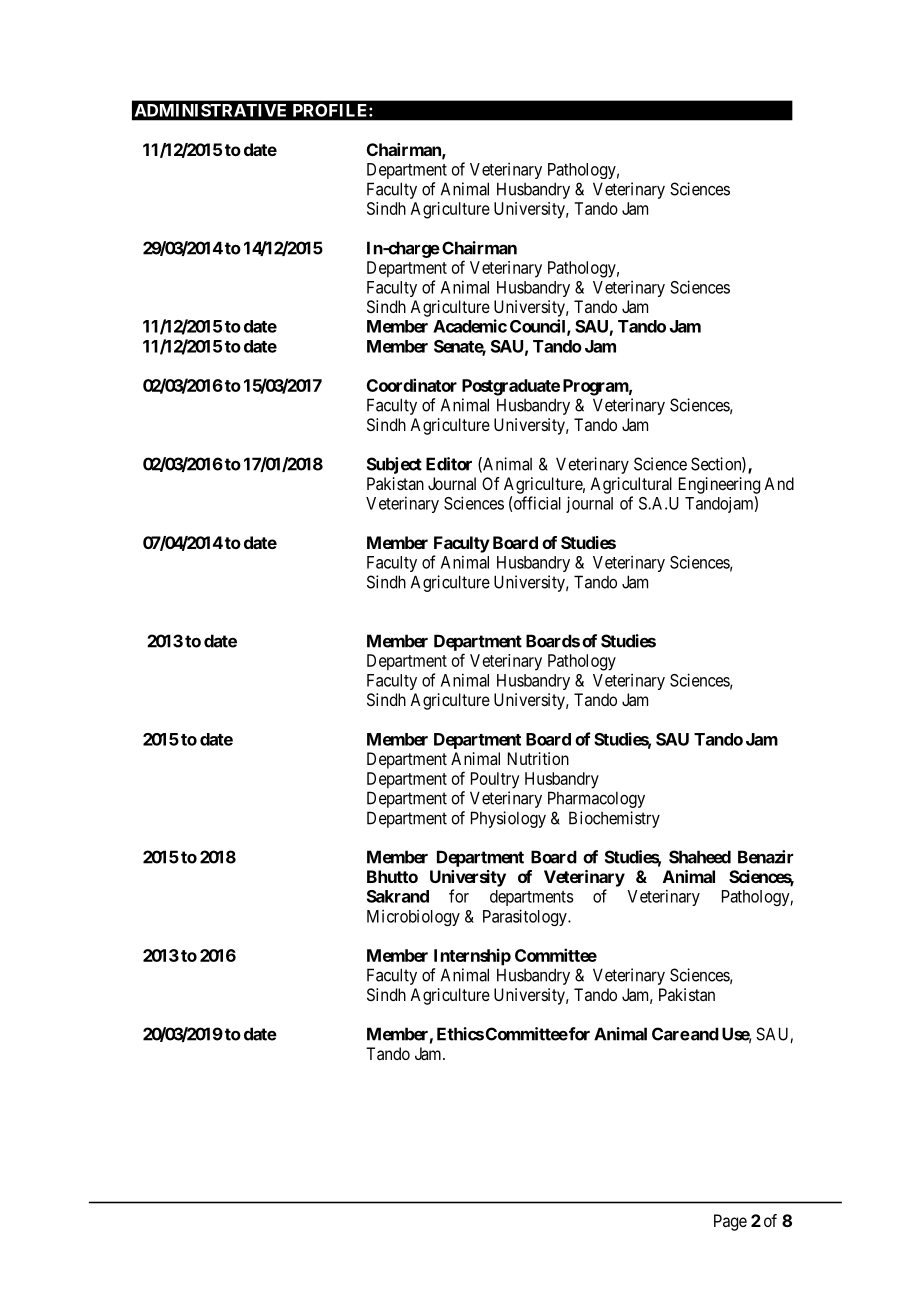  I want to click on Internship, so click(472, 957).
